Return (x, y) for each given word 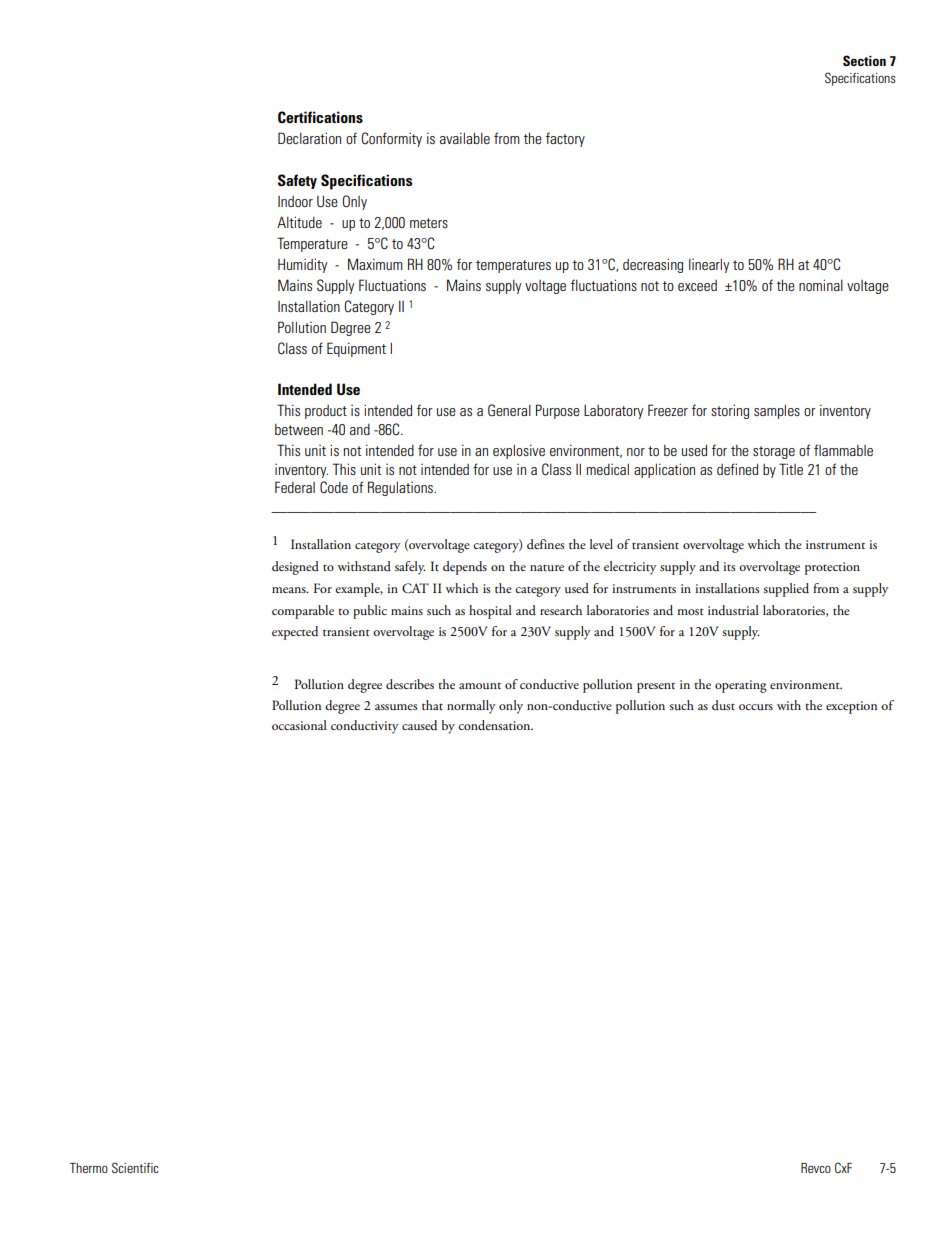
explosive (519, 451)
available (465, 138)
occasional (299, 725)
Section (864, 60)
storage (774, 452)
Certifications (320, 117)
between (299, 429)
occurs (756, 707)
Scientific (135, 1167)
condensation (495, 725)
